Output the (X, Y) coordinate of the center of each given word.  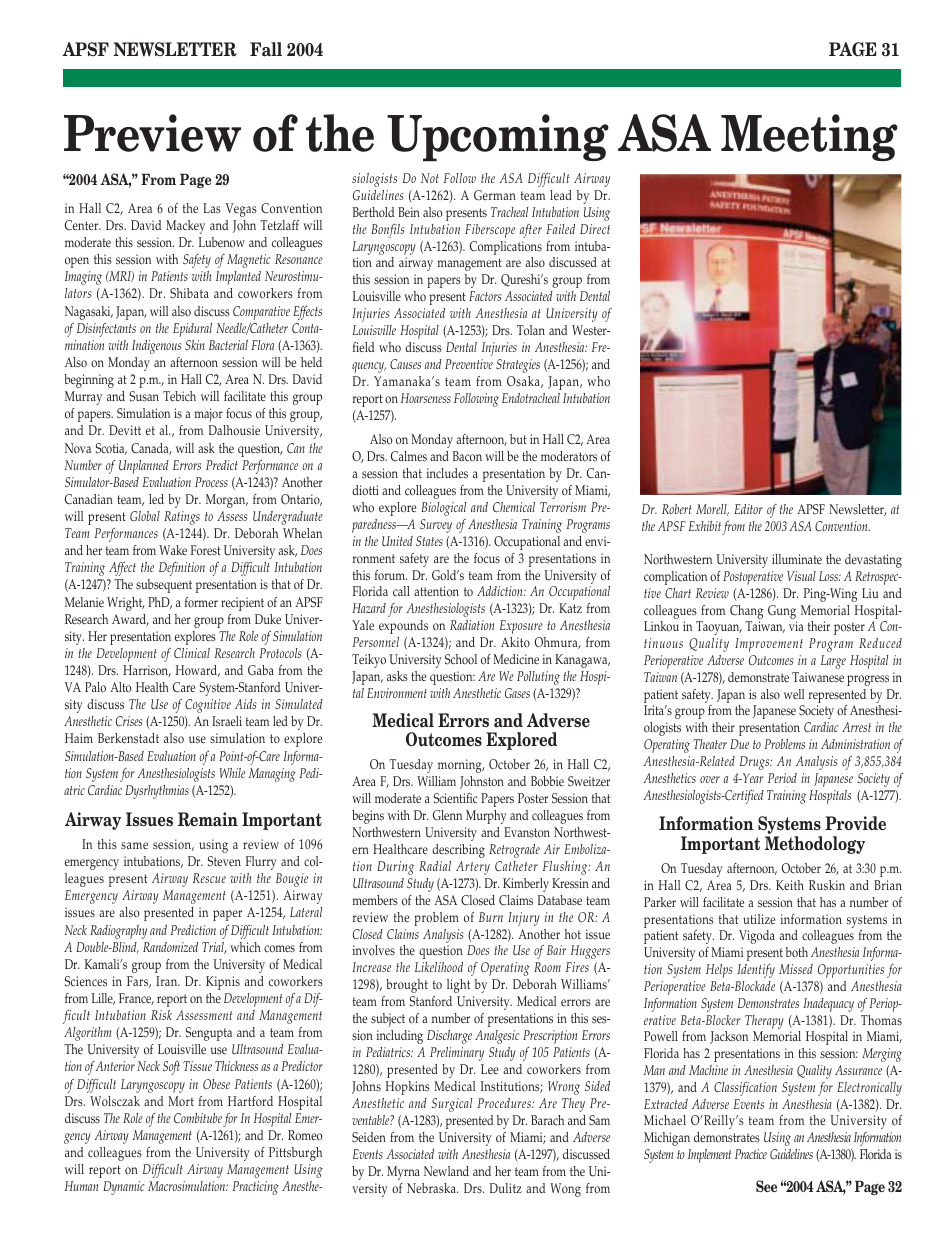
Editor (748, 509)
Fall (266, 49)
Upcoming (498, 138)
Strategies (518, 366)
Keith (790, 885)
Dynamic (124, 1188)
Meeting (809, 137)
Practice (751, 1154)
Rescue (209, 878)
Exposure (521, 627)
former (201, 602)
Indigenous (157, 347)
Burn (491, 917)
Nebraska (432, 1188)
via (796, 626)
